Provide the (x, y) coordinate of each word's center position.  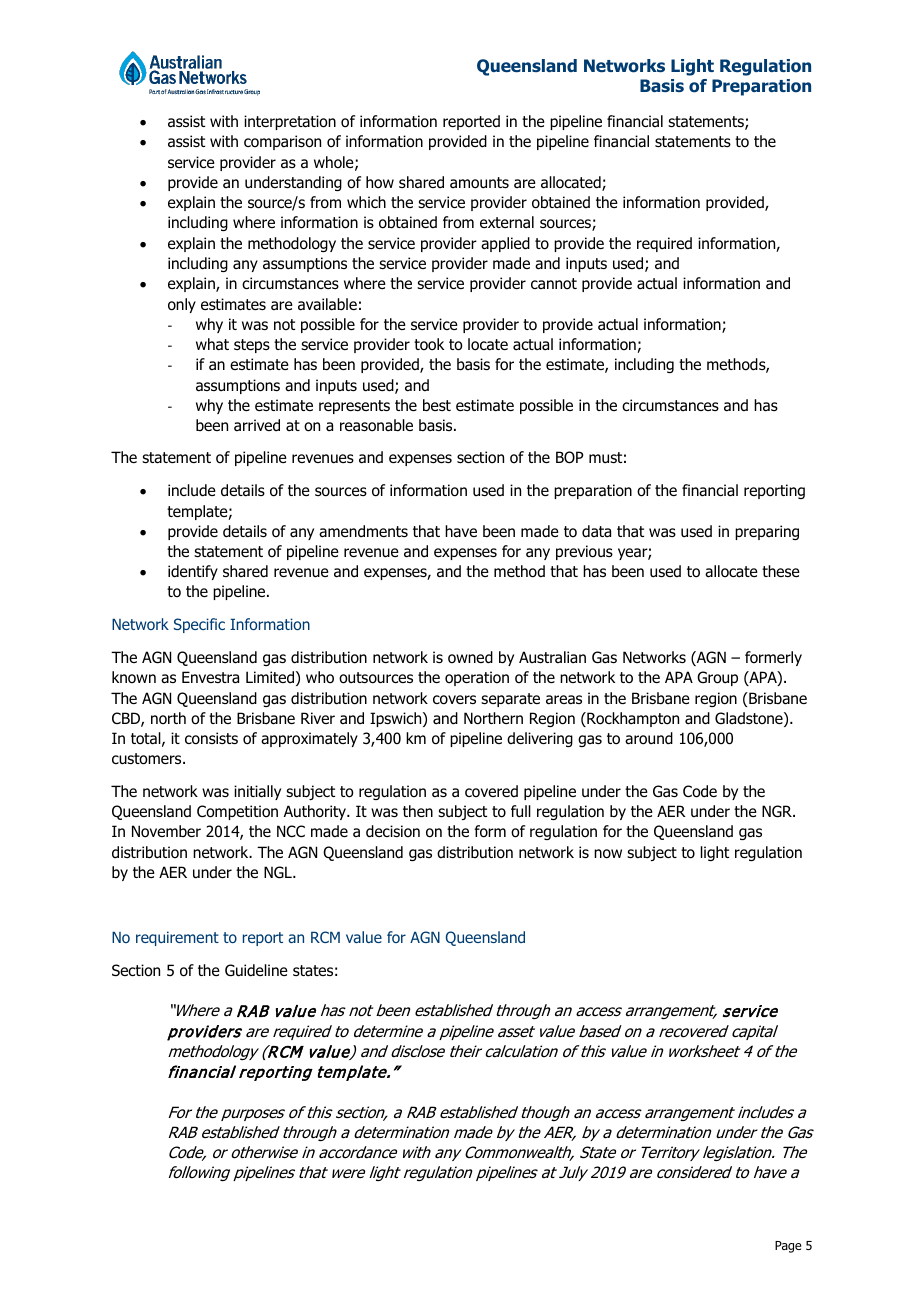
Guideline (256, 970)
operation (477, 678)
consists (211, 738)
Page (788, 1247)
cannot (554, 284)
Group (717, 678)
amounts (479, 183)
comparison (282, 142)
